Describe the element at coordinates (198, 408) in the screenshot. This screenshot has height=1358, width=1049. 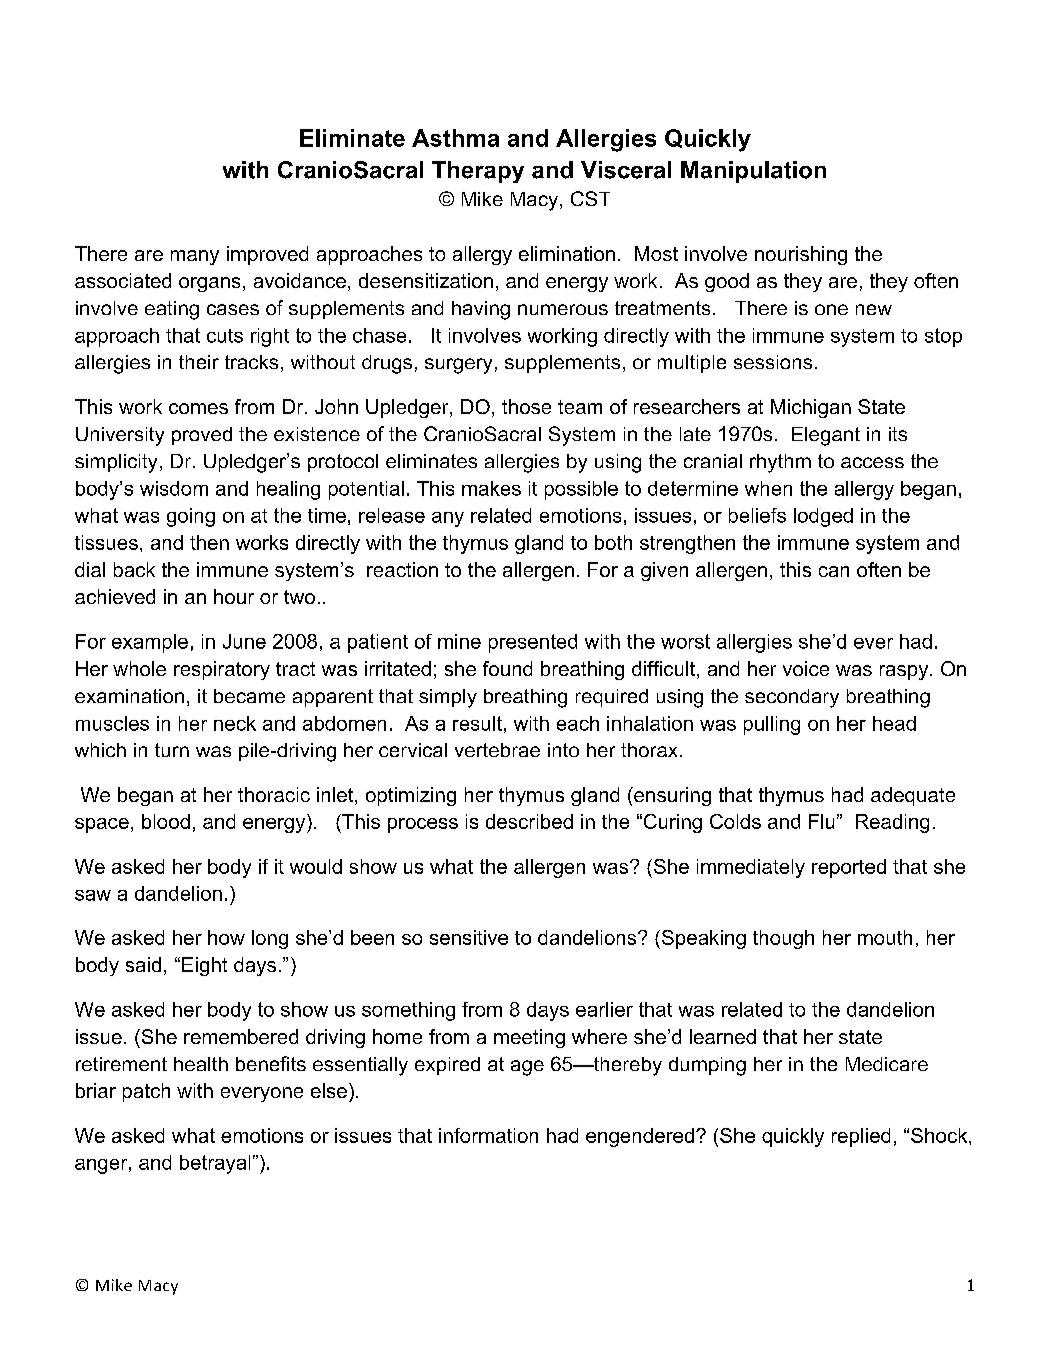
I see `comes` at that location.
